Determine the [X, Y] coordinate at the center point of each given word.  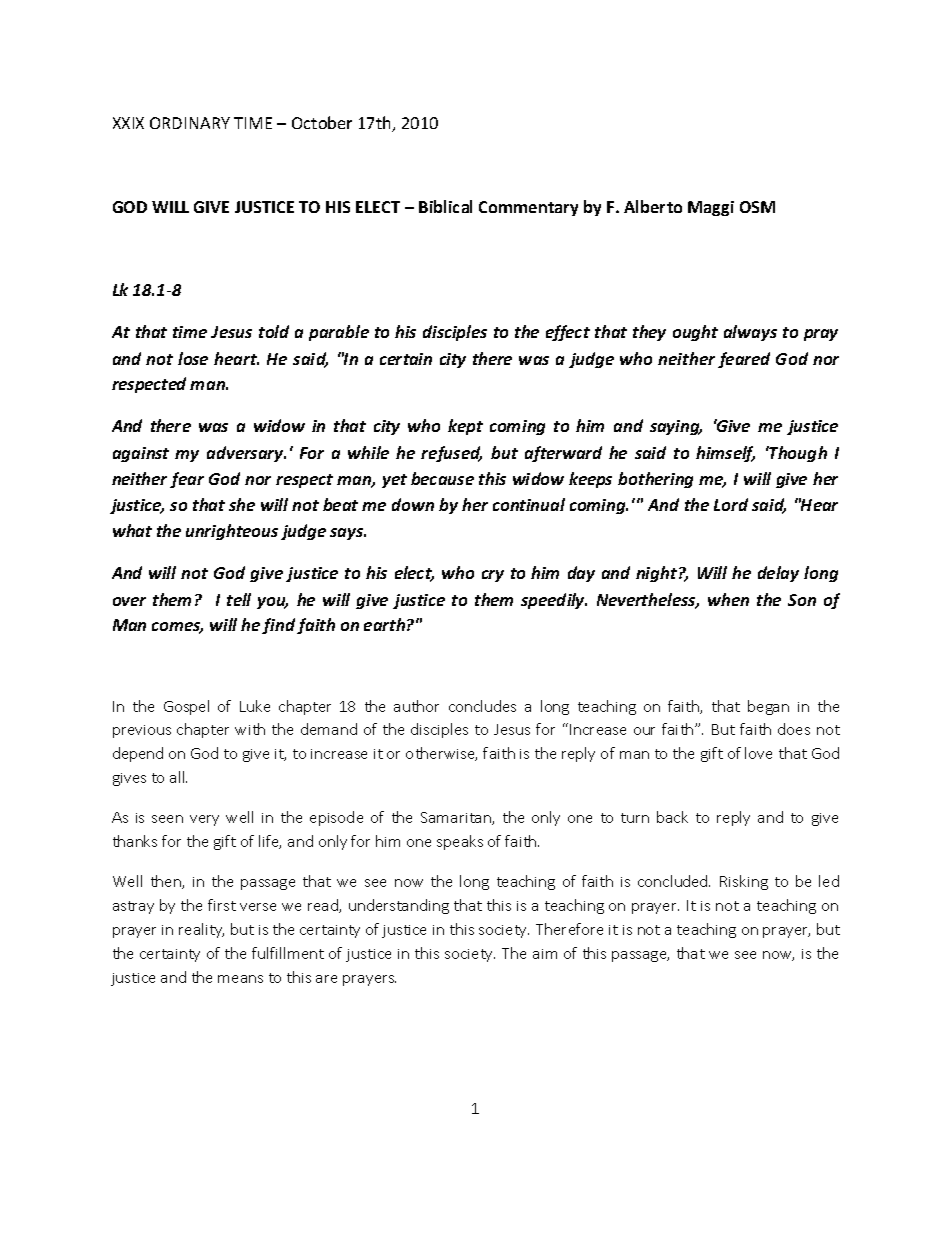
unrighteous [232, 532]
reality [201, 930]
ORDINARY [190, 123]
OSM [757, 207]
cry [493, 576]
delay [778, 574]
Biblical [445, 206]
